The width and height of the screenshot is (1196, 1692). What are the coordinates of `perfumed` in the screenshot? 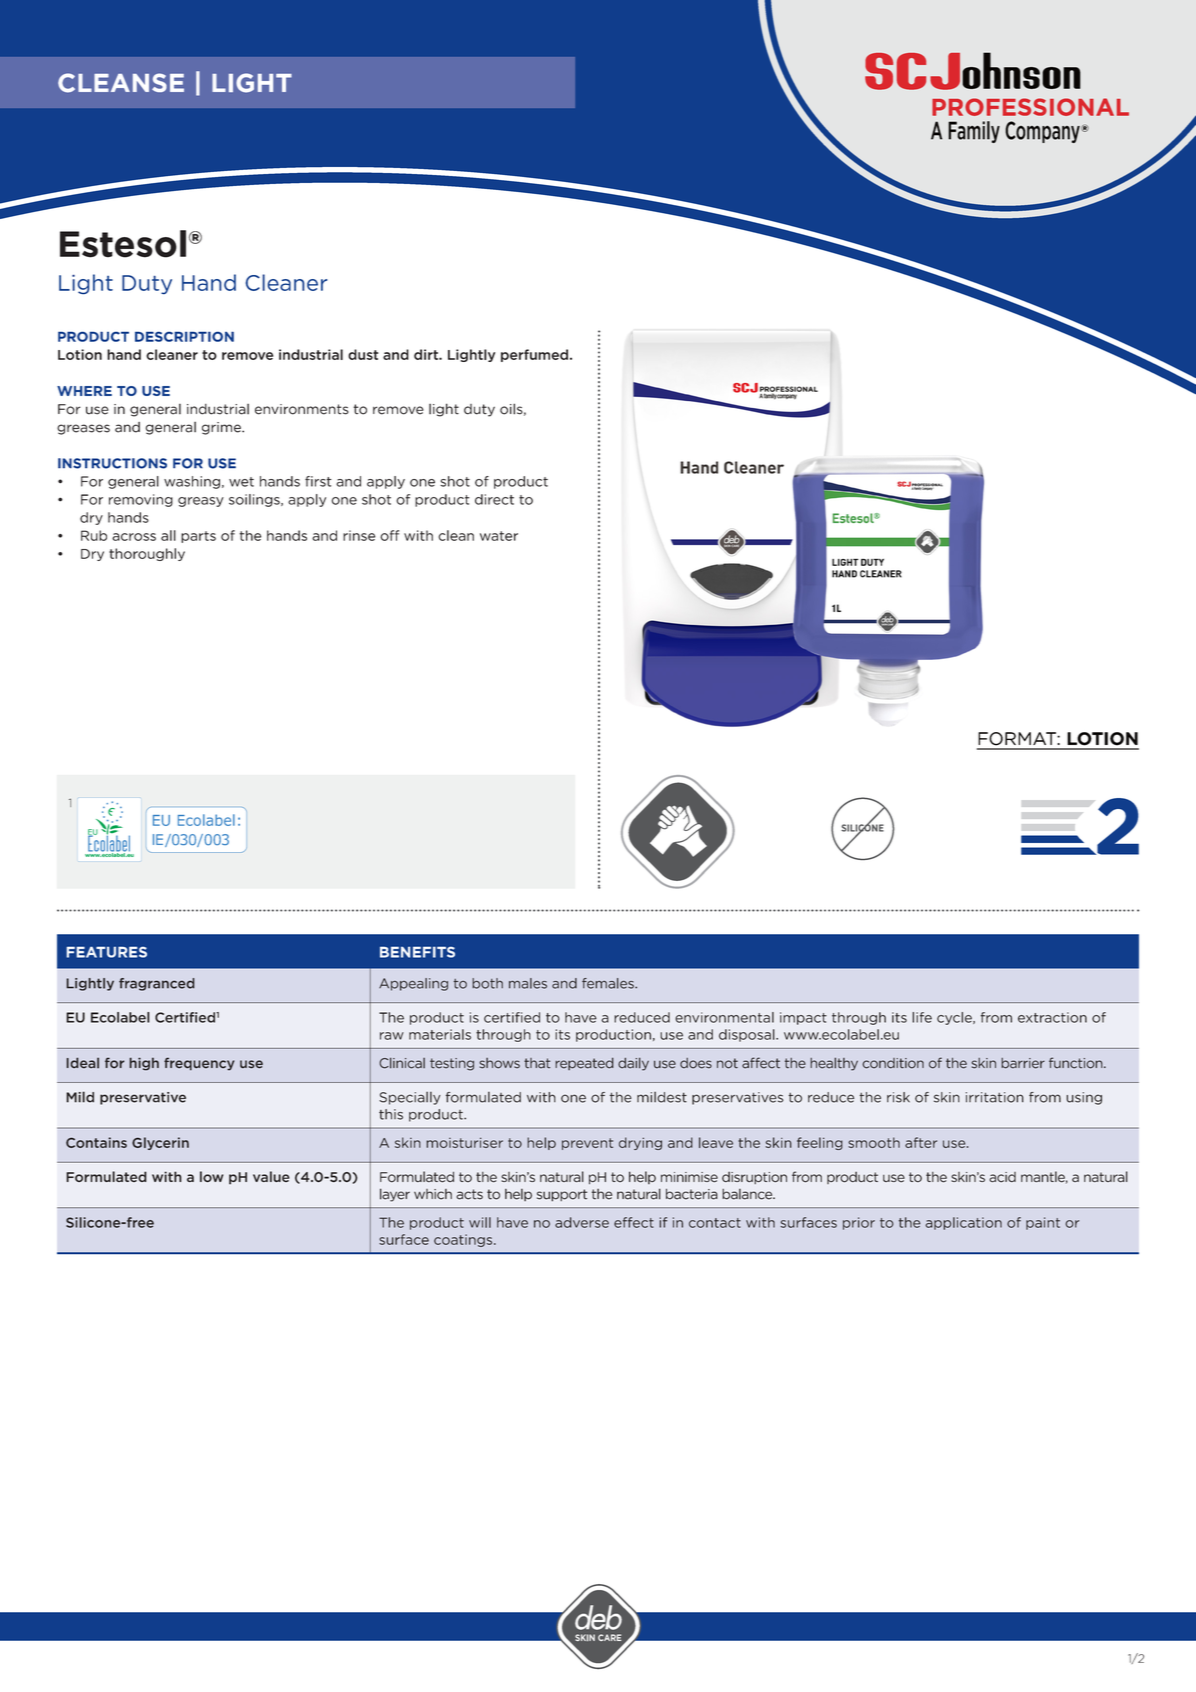 It's located at (534, 355).
